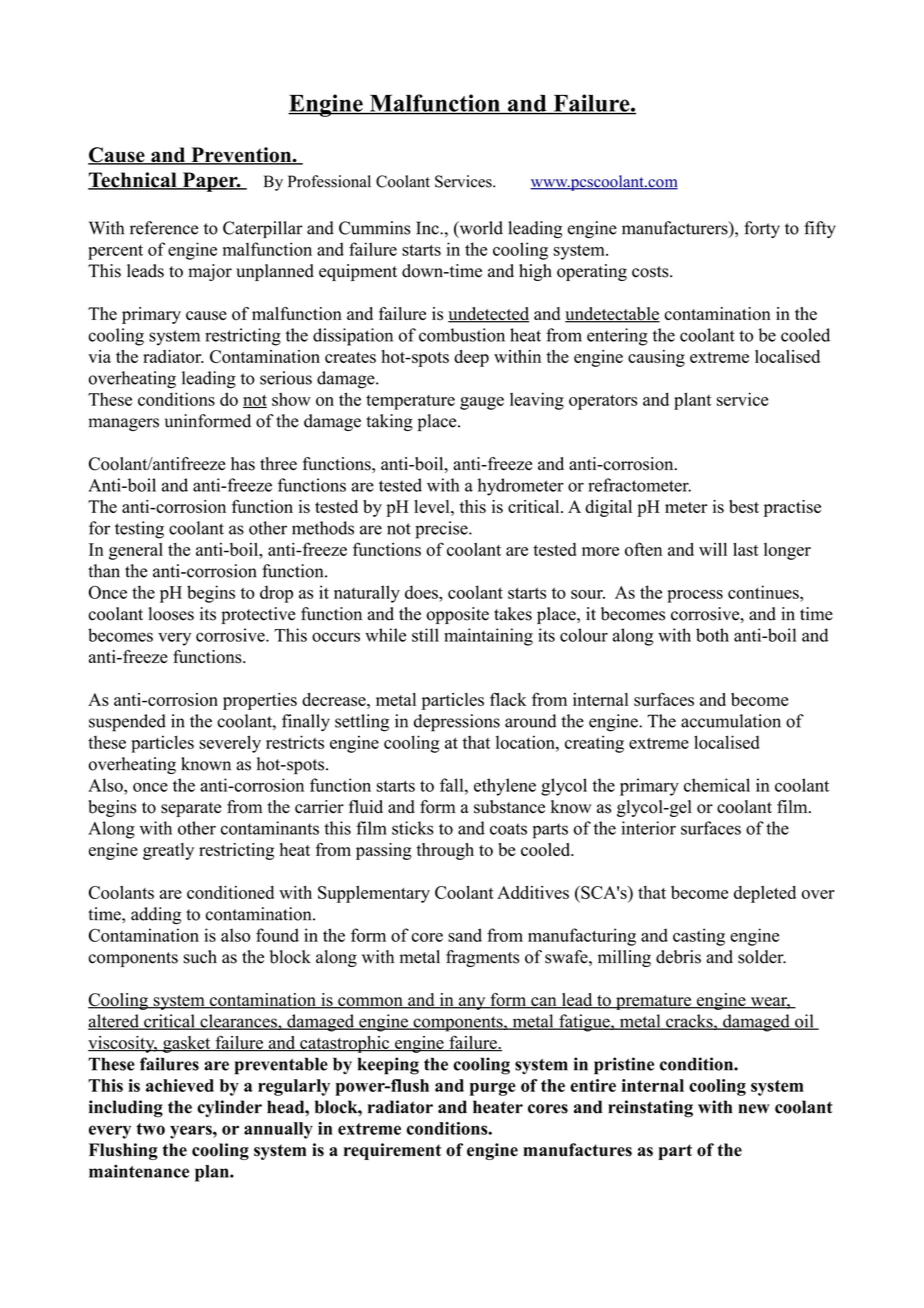 The width and height of the screenshot is (924, 1308). I want to click on properties, so click(260, 701).
